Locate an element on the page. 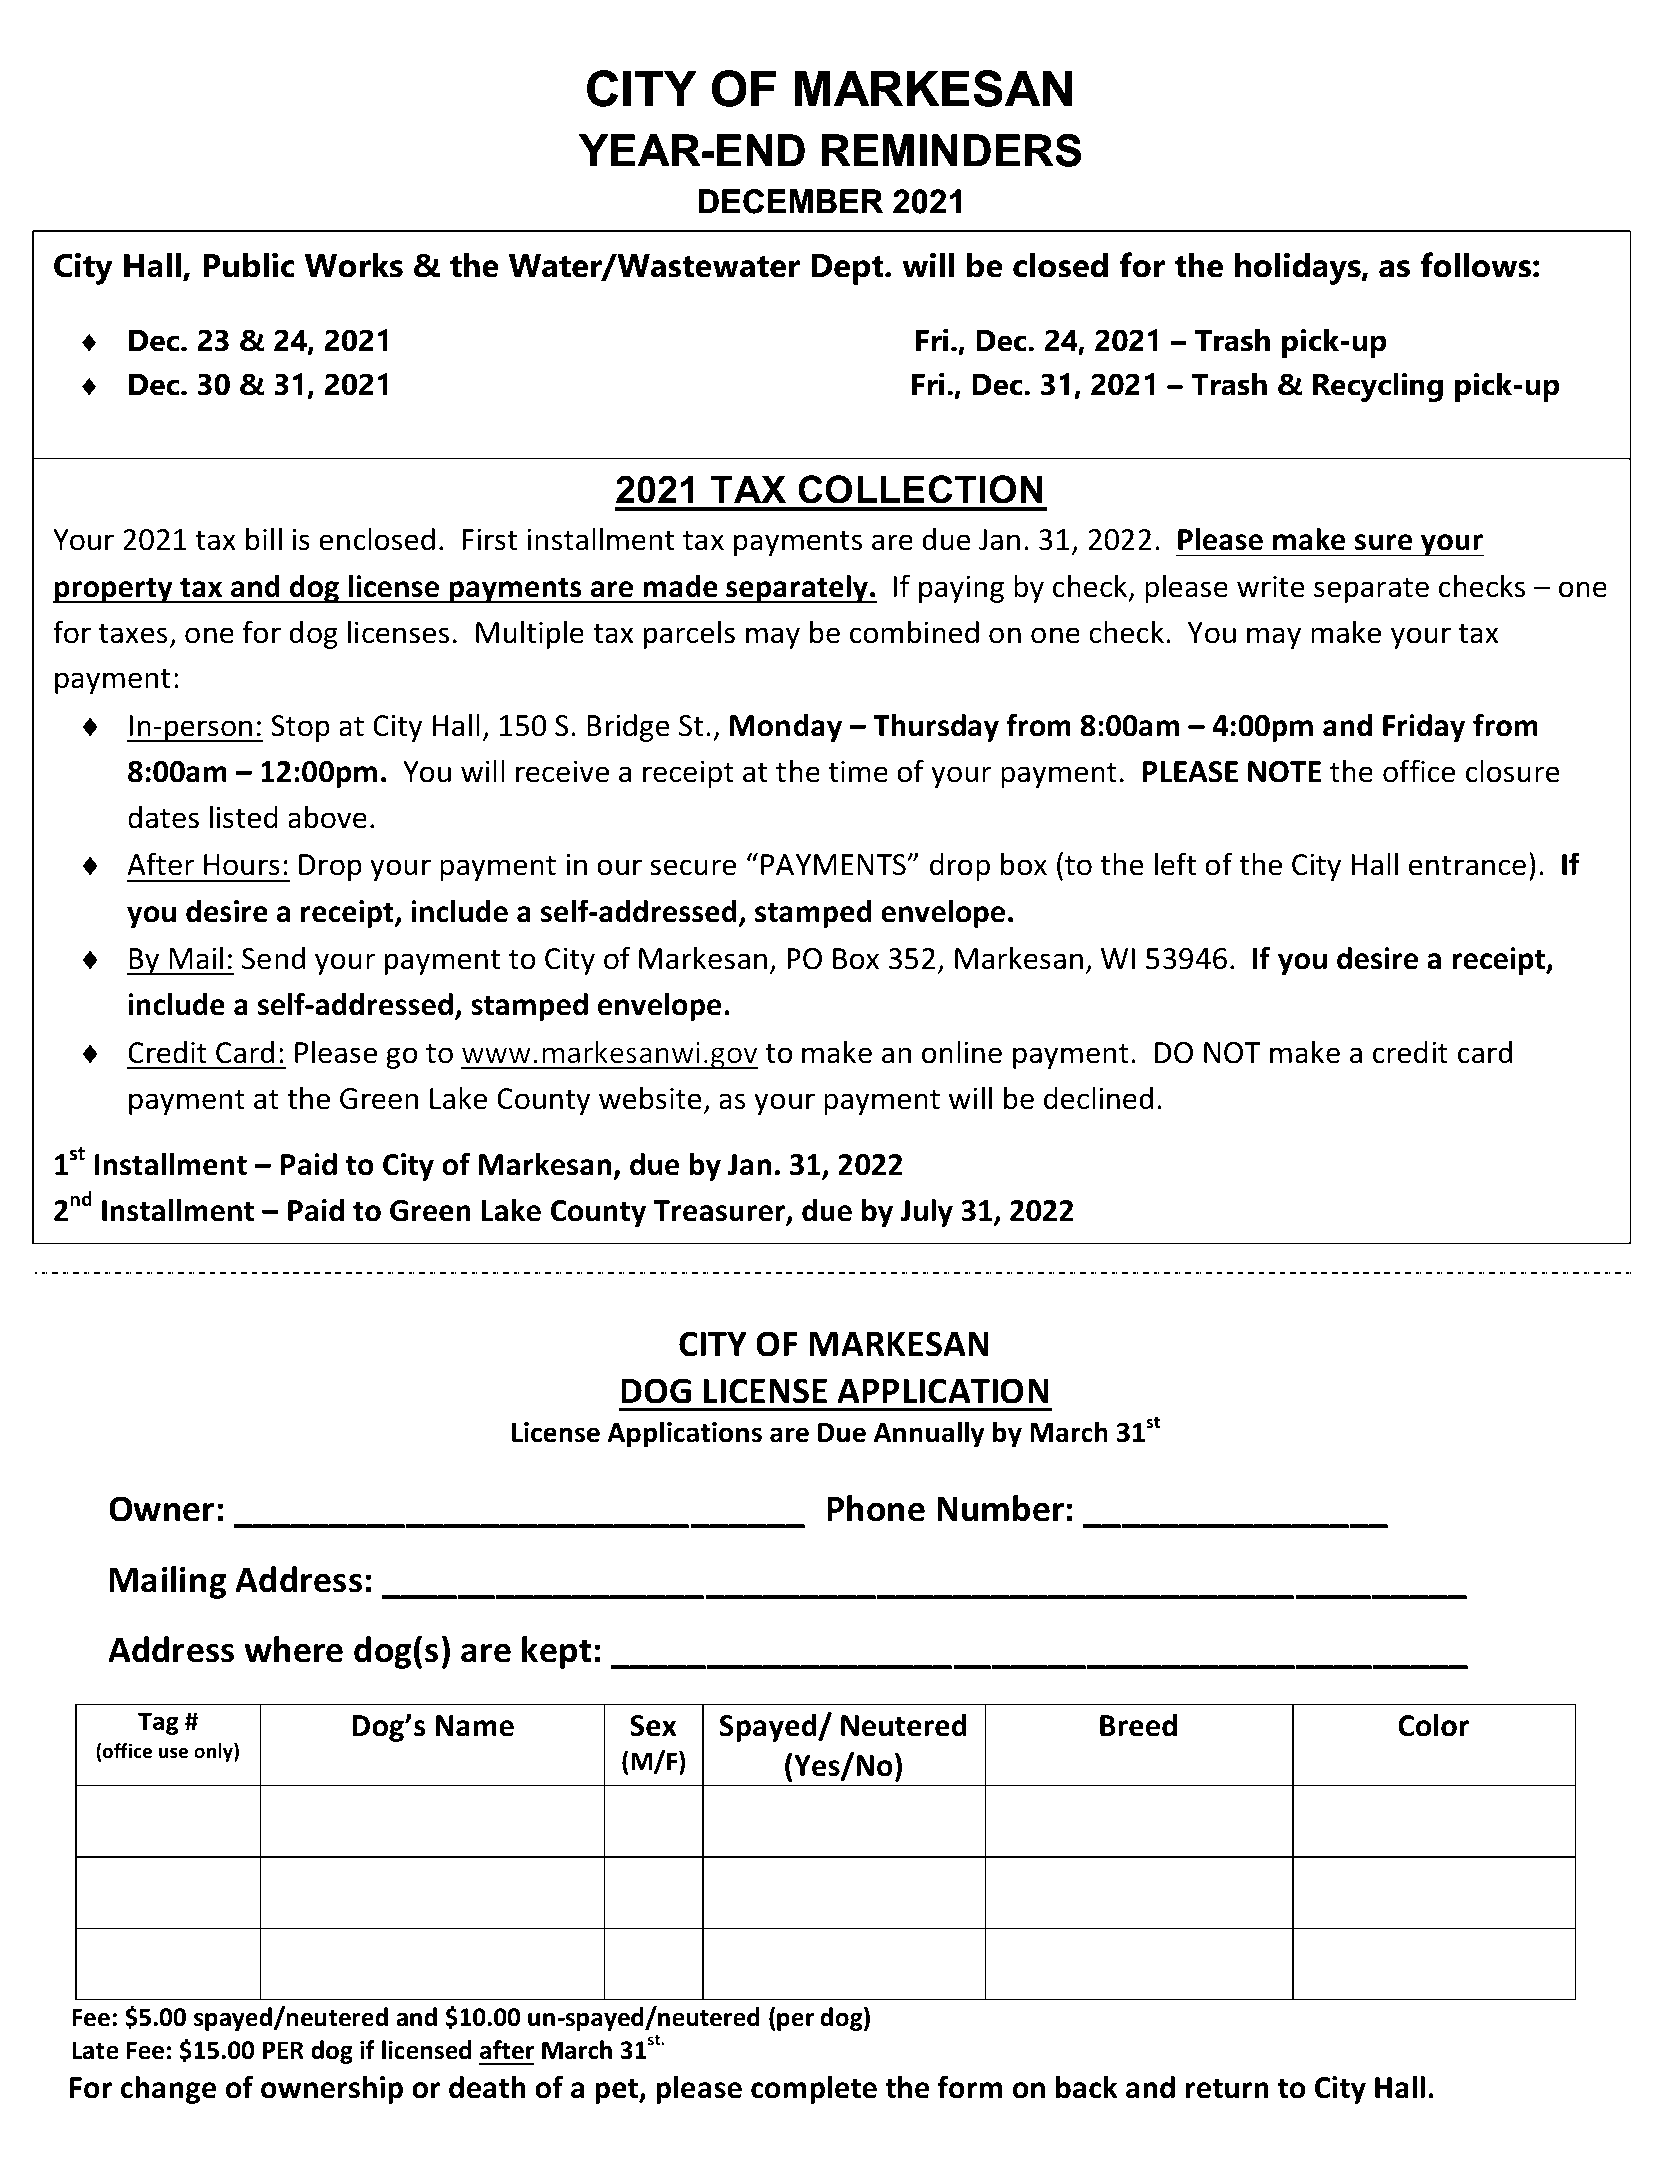 The height and width of the image is (2163, 1671). change is located at coordinates (168, 2089).
